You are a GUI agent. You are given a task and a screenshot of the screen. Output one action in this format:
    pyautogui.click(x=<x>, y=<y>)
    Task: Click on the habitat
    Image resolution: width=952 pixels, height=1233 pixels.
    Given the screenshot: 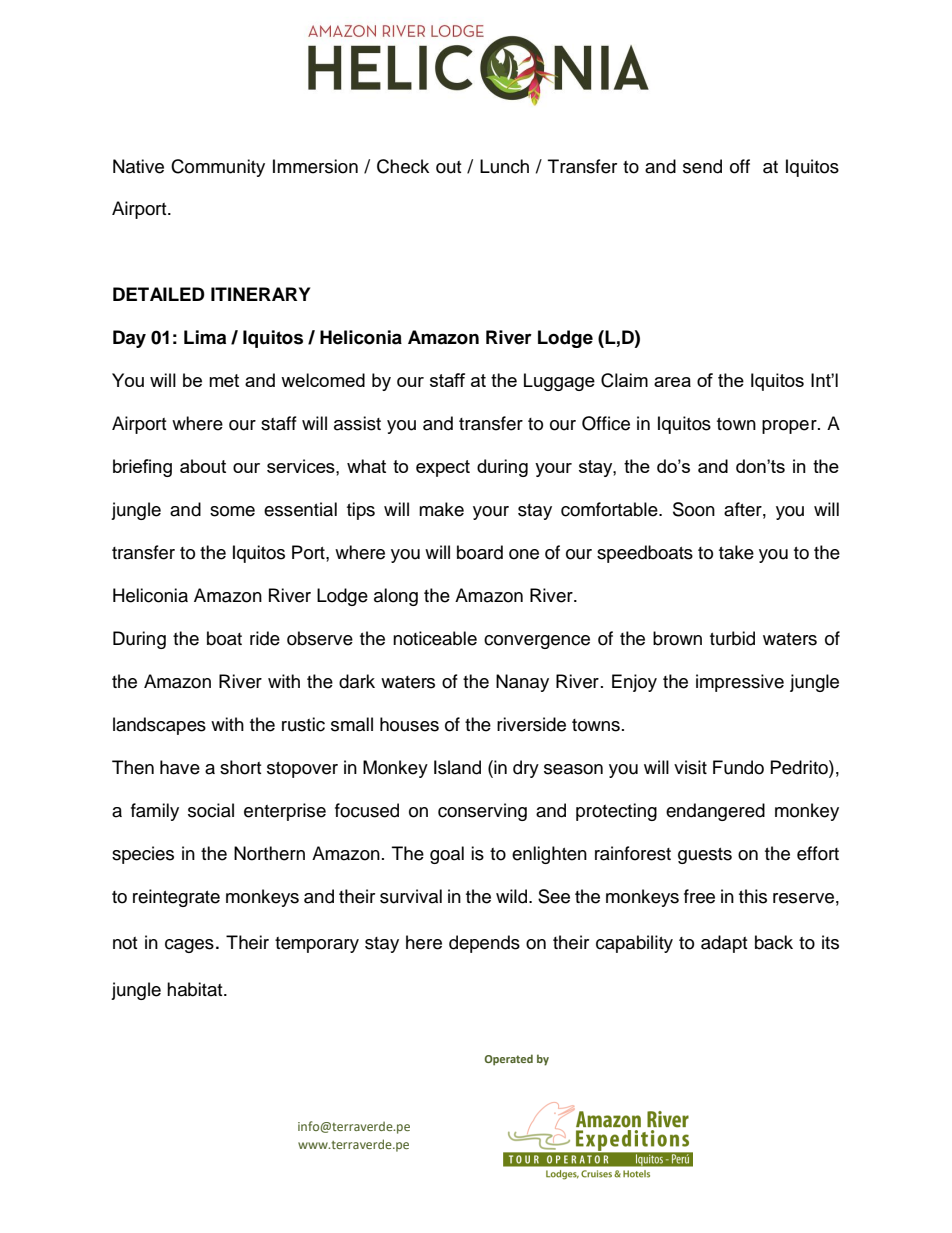 What is the action you would take?
    pyautogui.click(x=196, y=989)
